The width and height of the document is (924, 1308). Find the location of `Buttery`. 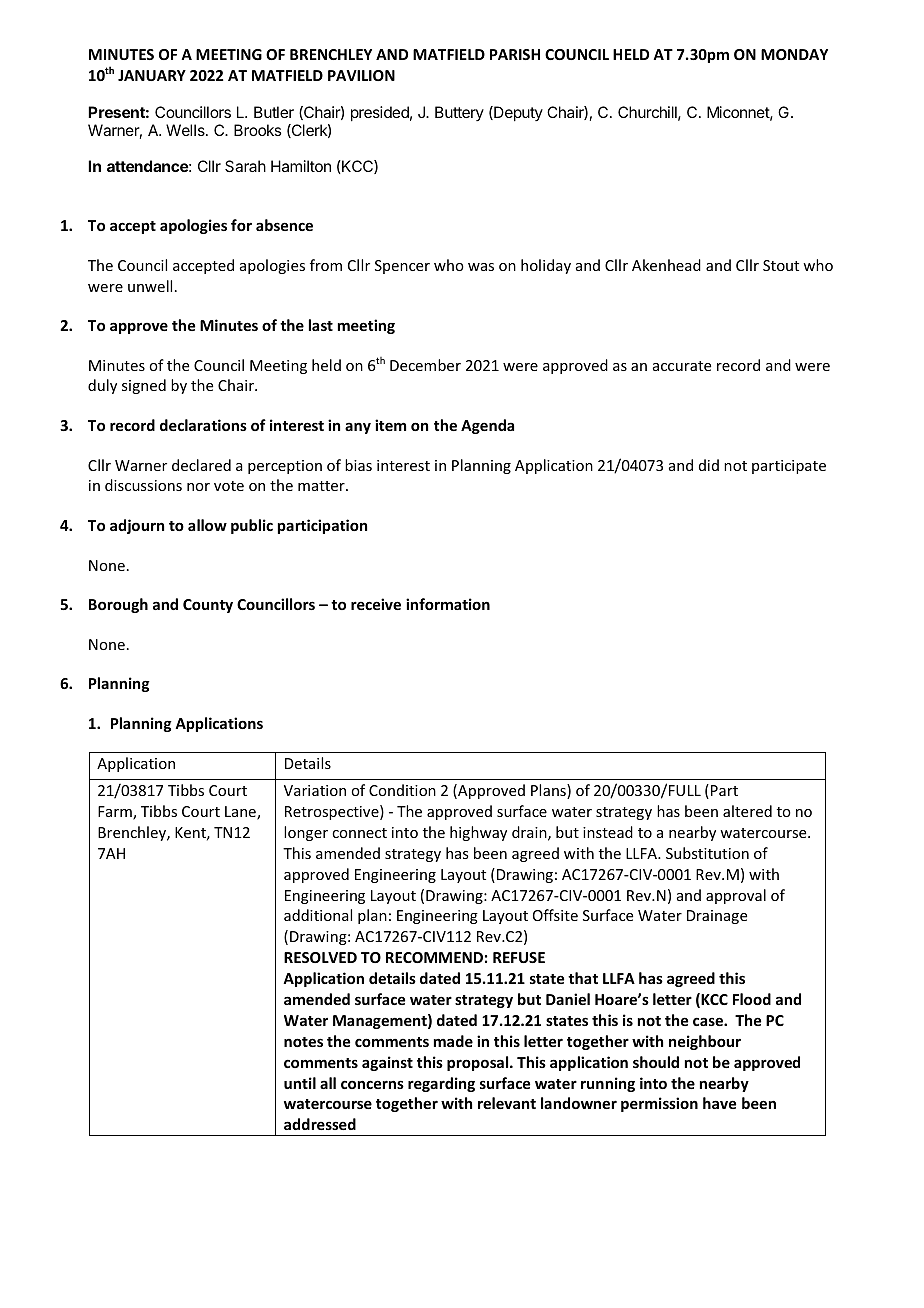

Buttery is located at coordinates (459, 113).
